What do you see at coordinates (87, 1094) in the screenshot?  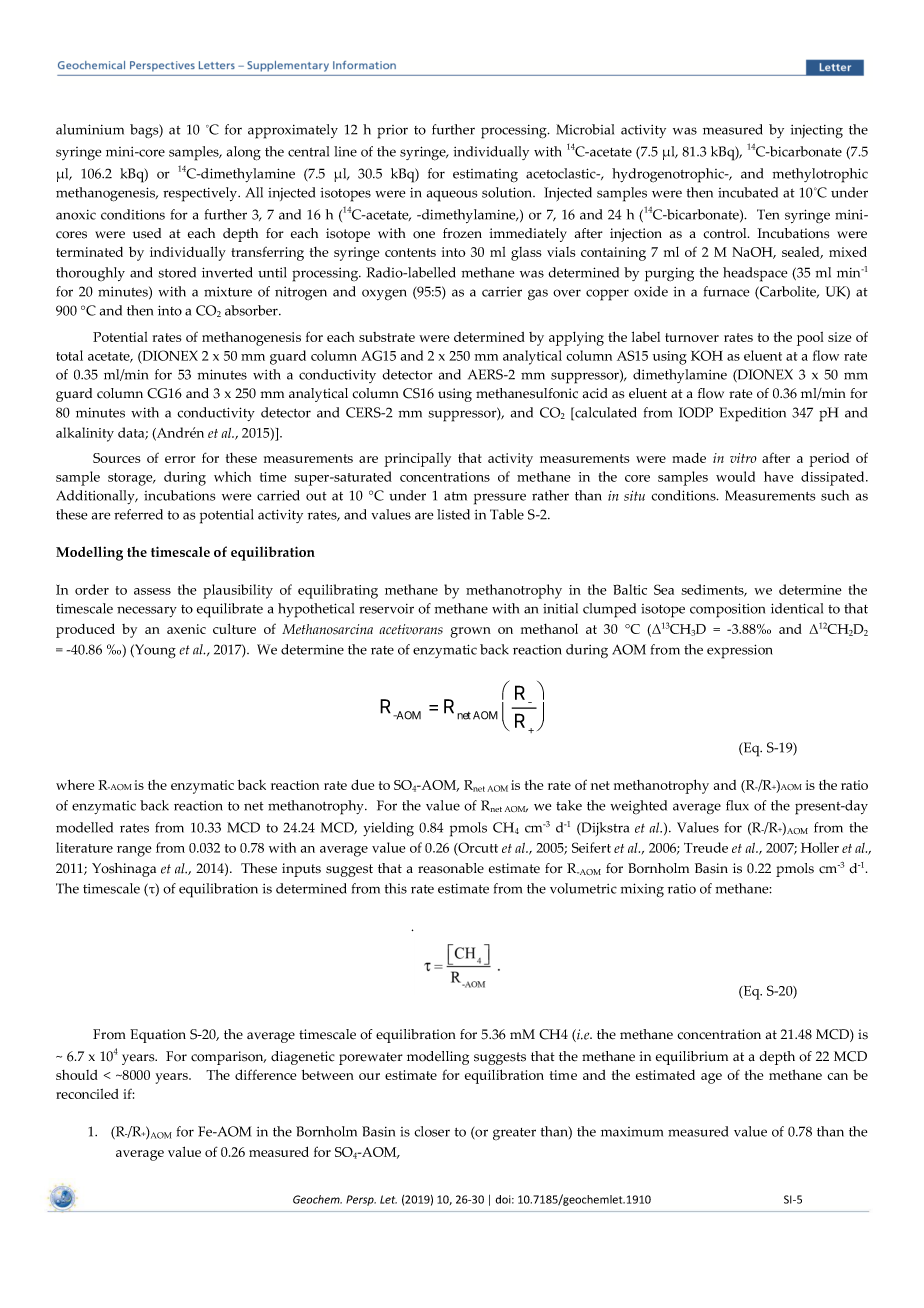 I see `reconciled` at bounding box center [87, 1094].
